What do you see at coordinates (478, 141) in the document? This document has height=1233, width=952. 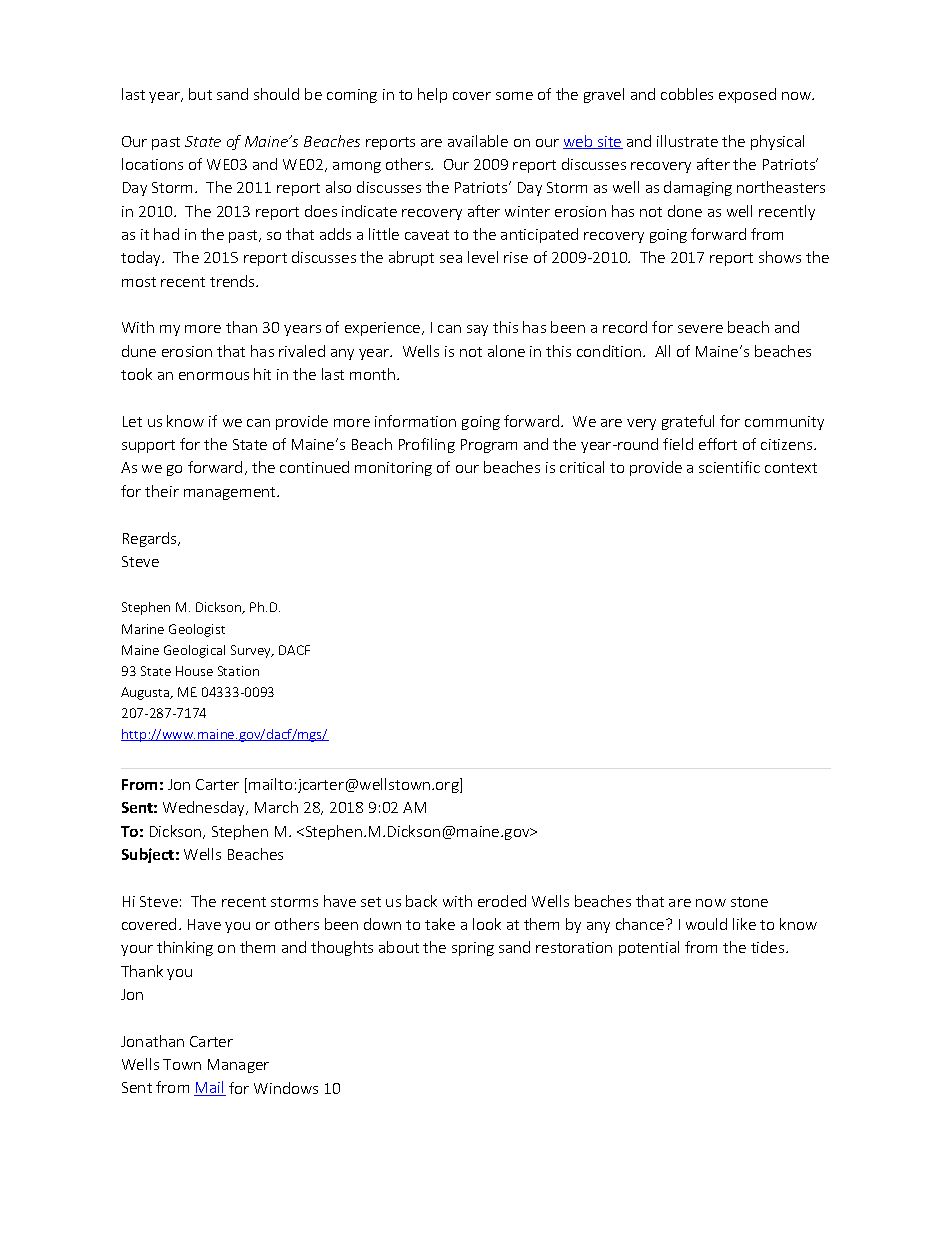 I see `available` at bounding box center [478, 141].
